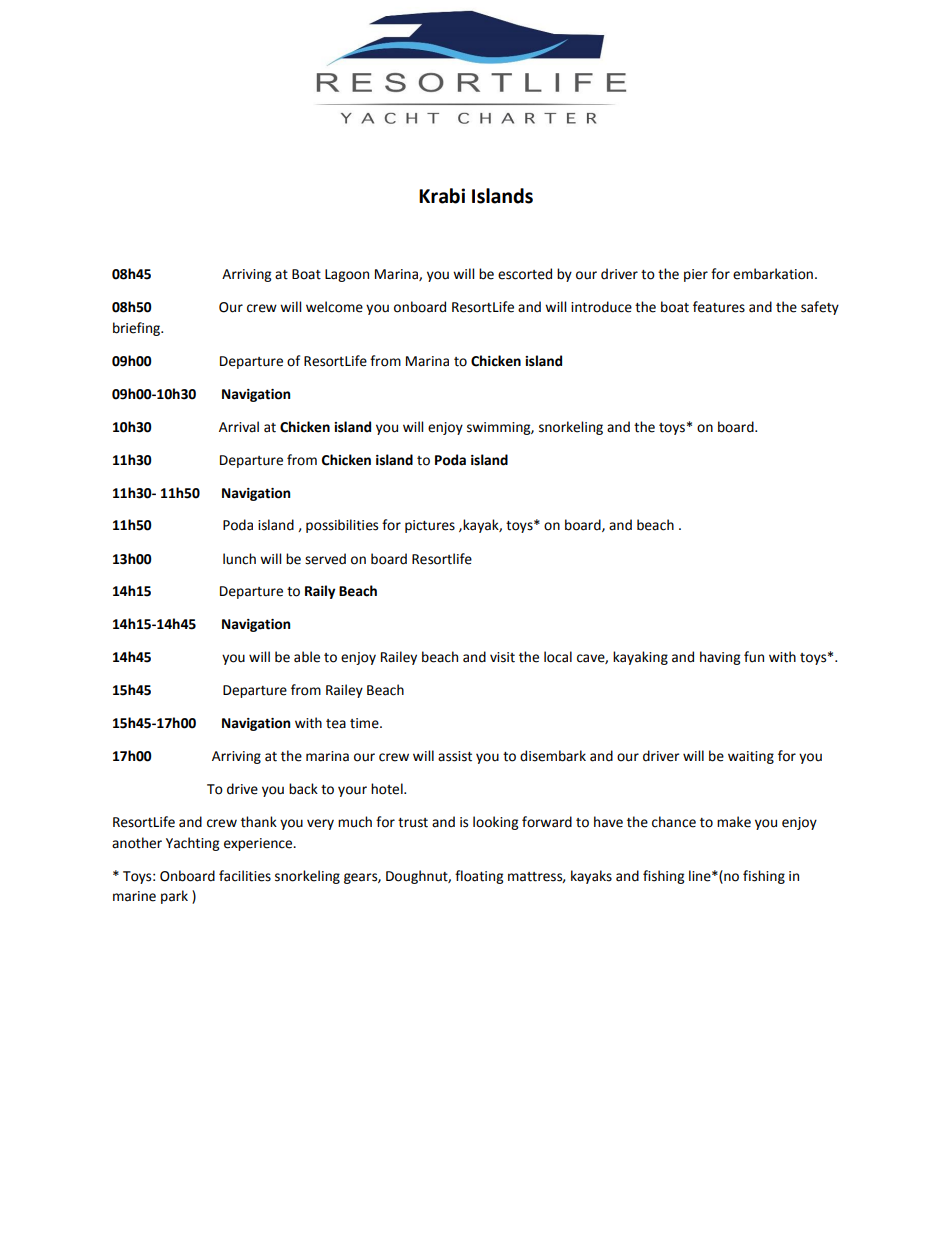  I want to click on visit, so click(502, 657).
